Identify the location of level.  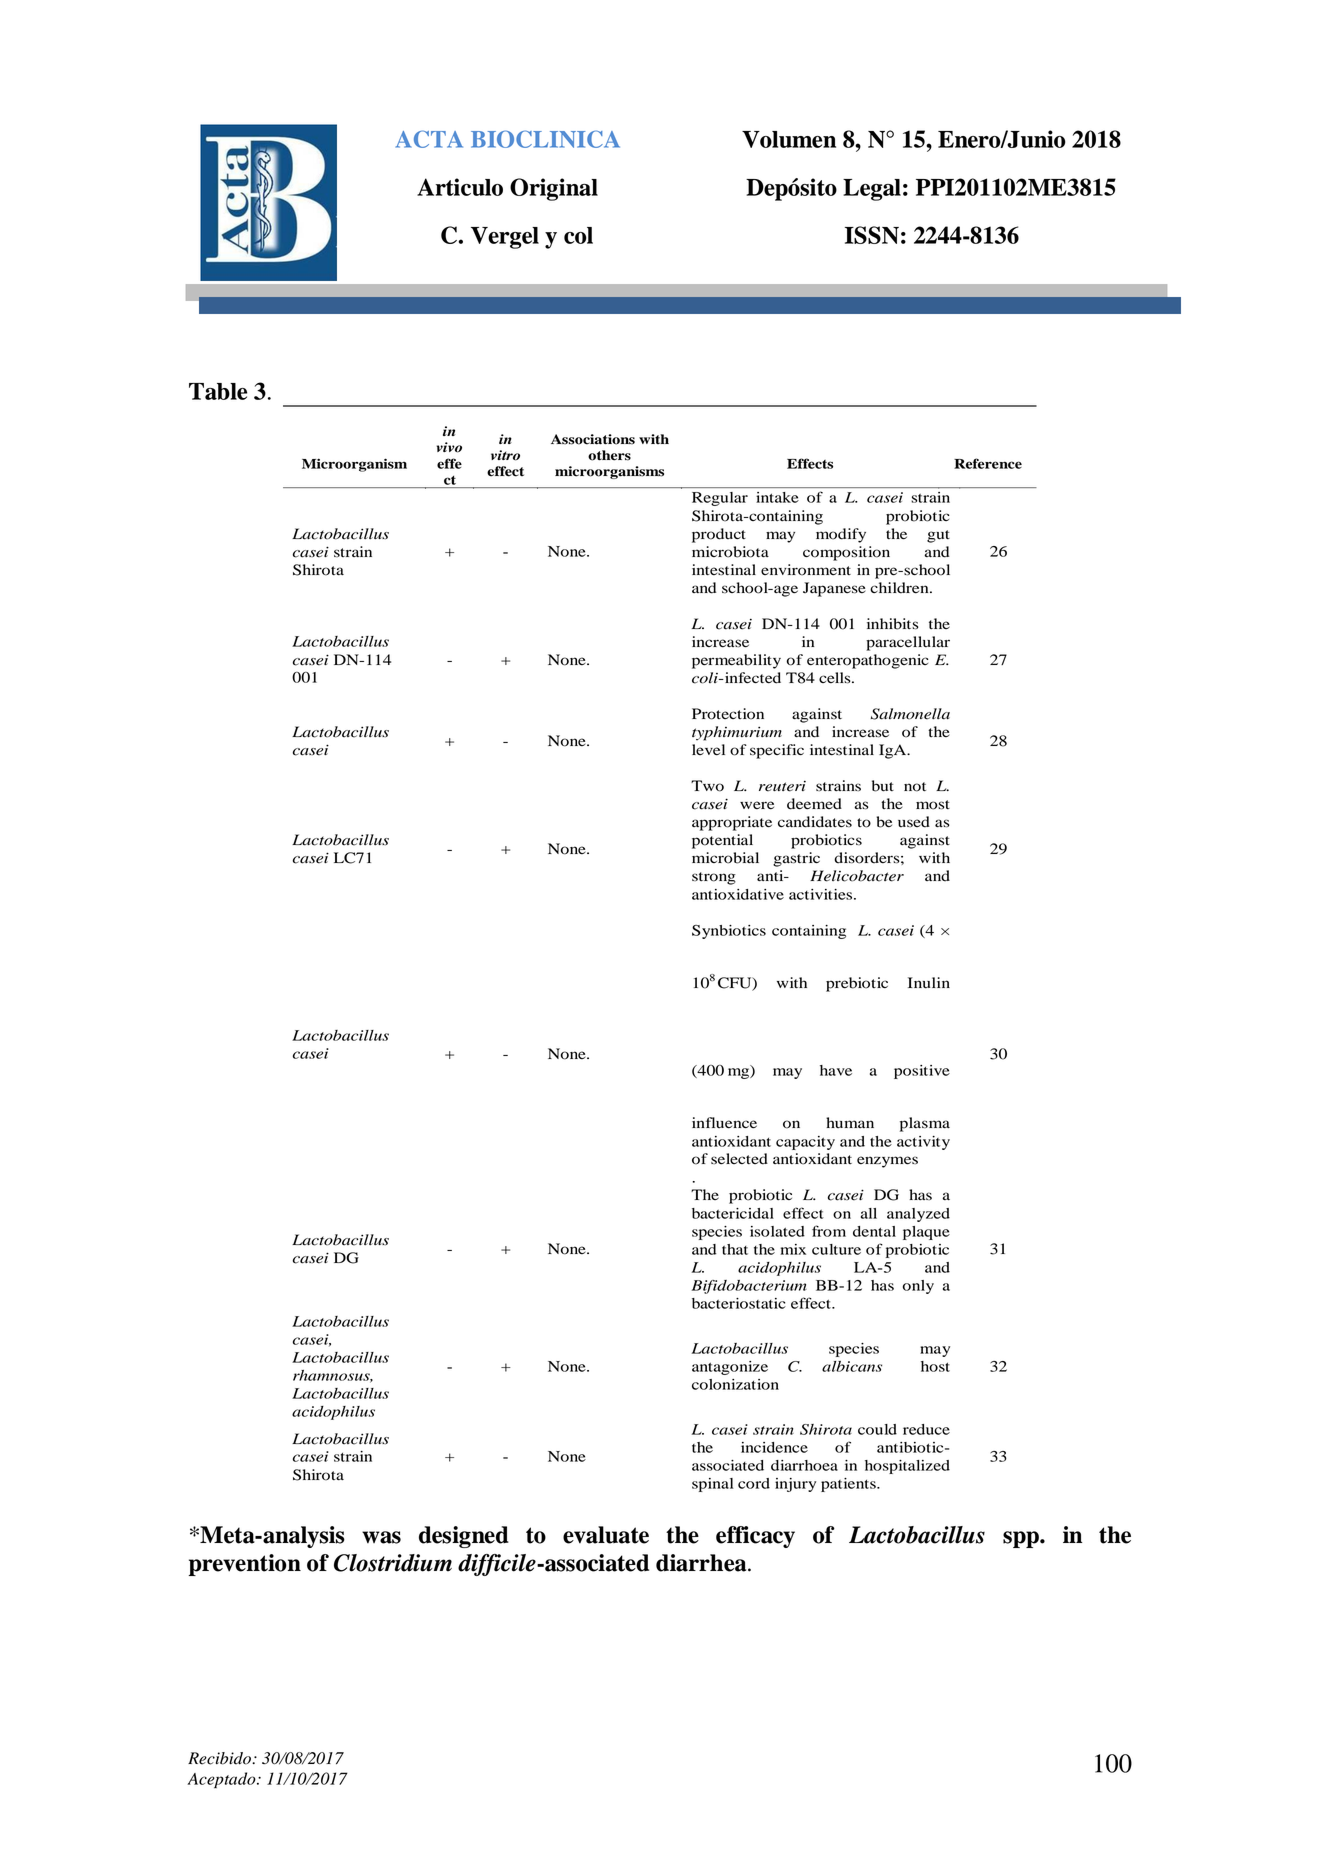
(708, 750).
